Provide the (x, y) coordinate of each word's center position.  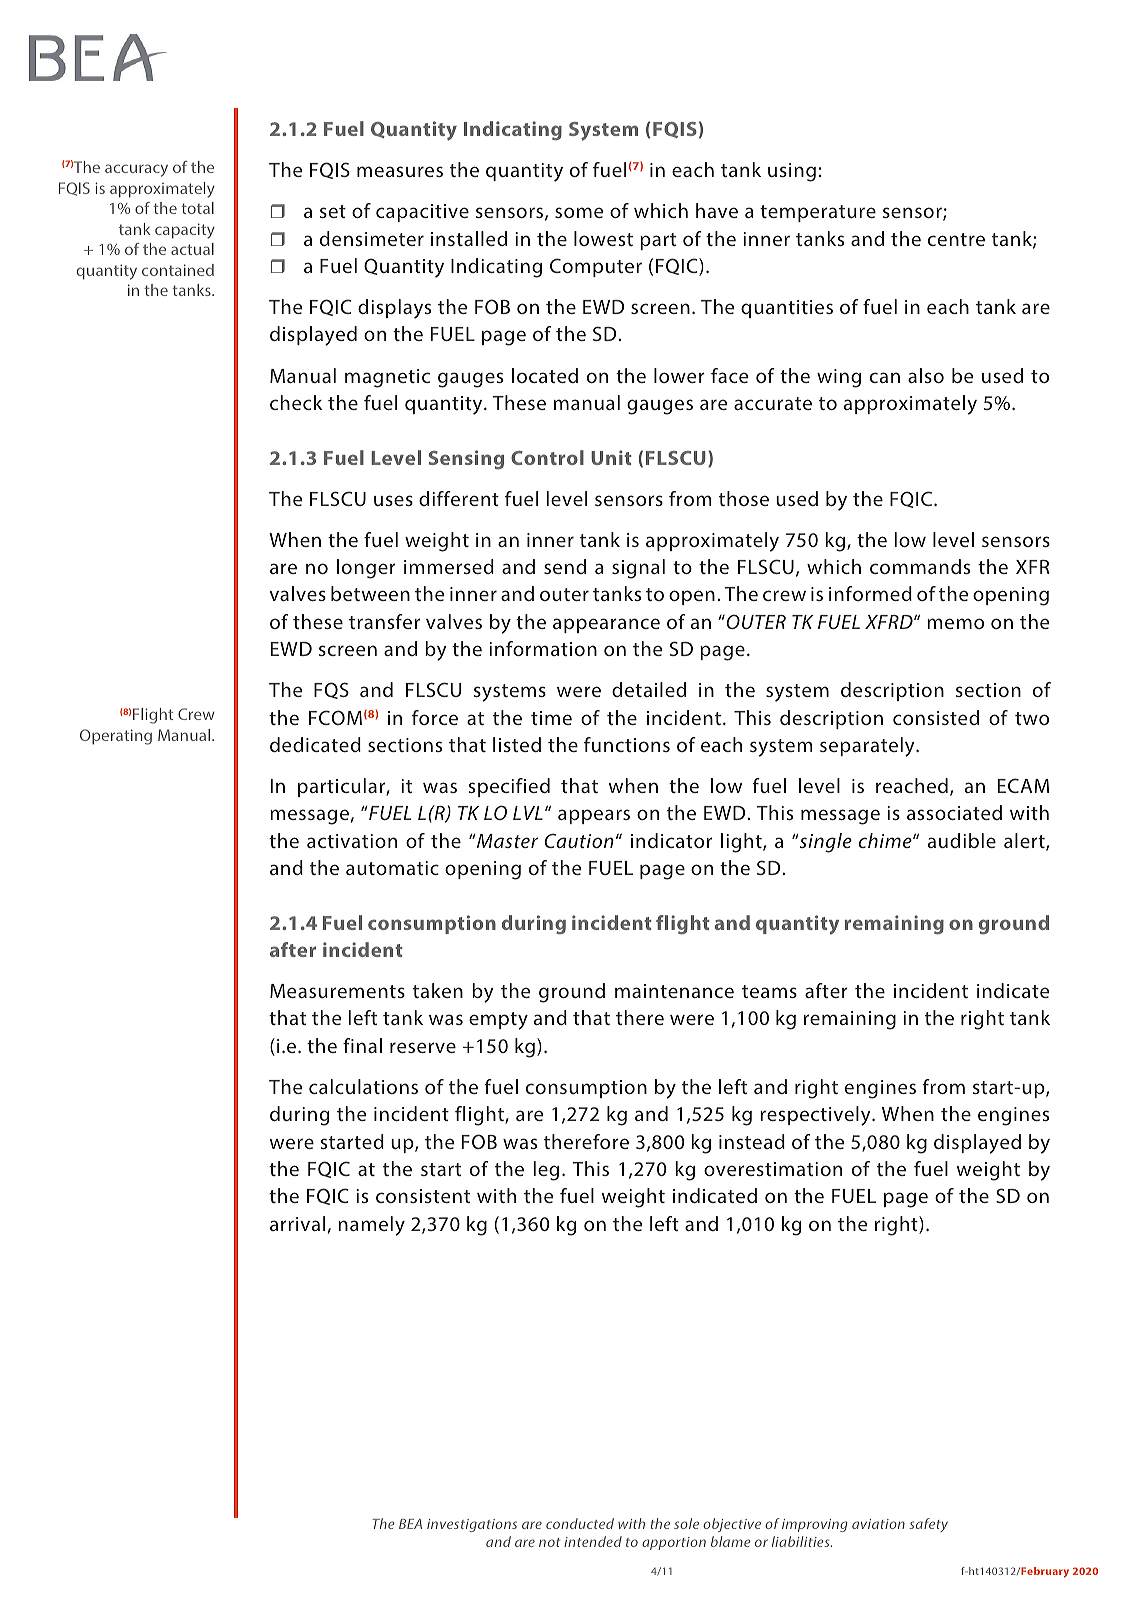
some (579, 212)
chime (886, 840)
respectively (816, 1116)
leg (546, 1171)
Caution (579, 840)
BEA (410, 1524)
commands (920, 566)
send (565, 566)
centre (956, 239)
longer (366, 569)
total (197, 208)
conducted (580, 1523)
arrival (297, 1223)
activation (352, 841)
